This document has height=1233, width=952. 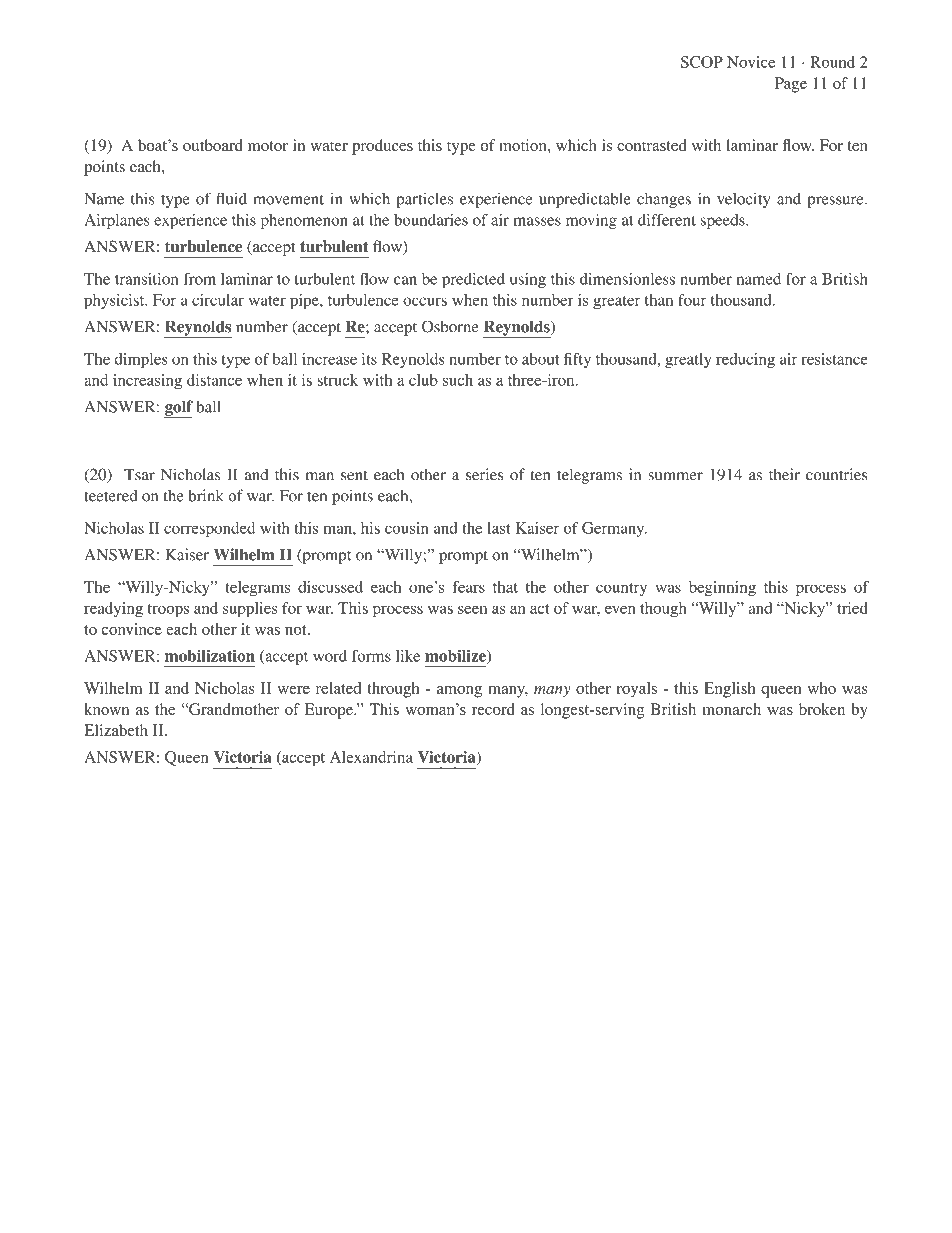 What do you see at coordinates (493, 709) in the document?
I see `record` at bounding box center [493, 709].
